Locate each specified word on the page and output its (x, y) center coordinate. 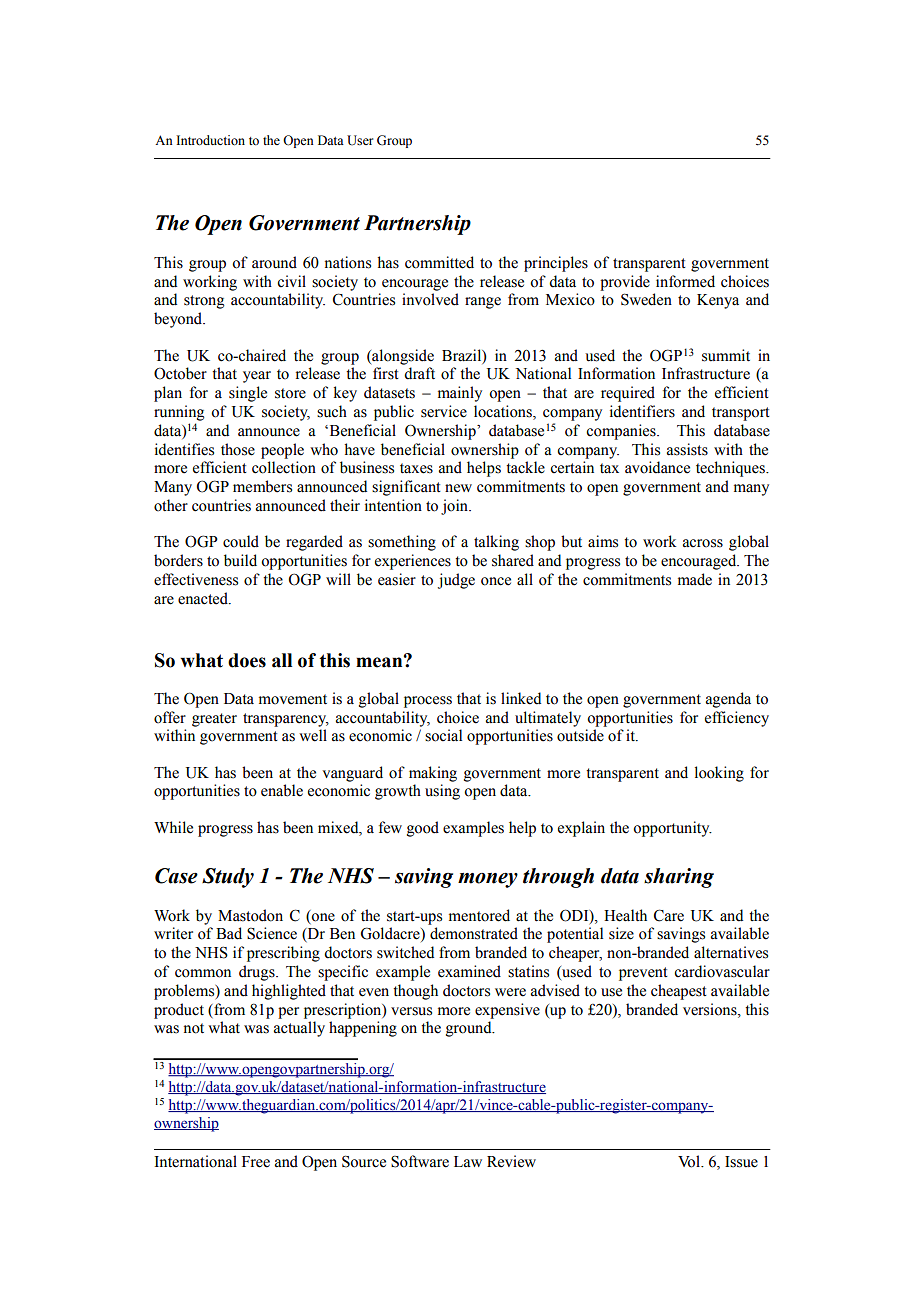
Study (228, 878)
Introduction (210, 140)
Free (256, 1162)
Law (468, 1162)
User (360, 140)
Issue (741, 1162)
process (428, 702)
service (444, 411)
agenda (728, 700)
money (488, 880)
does (247, 660)
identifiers (642, 411)
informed (685, 281)
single (248, 394)
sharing (679, 878)
